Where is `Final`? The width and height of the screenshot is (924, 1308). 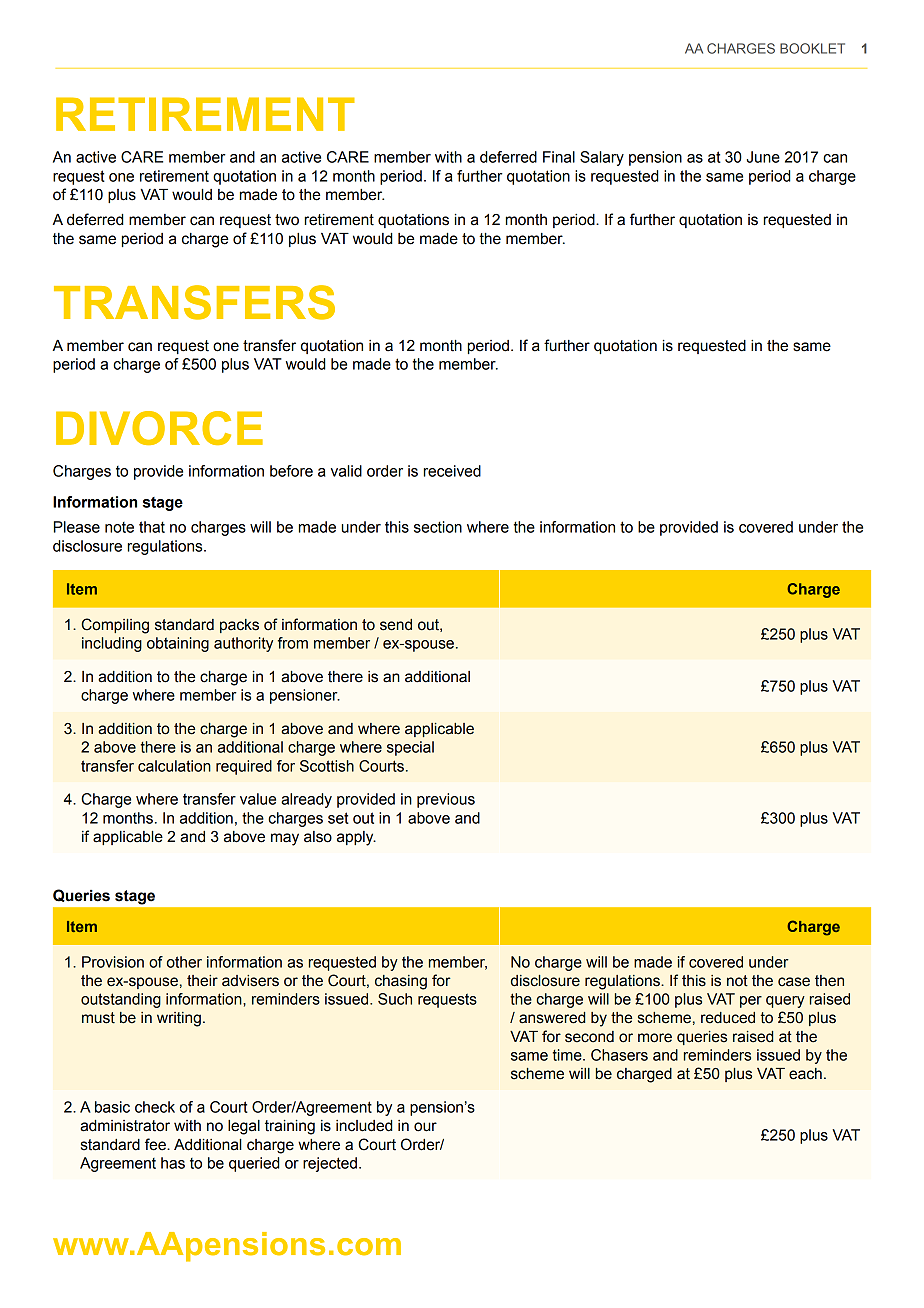
Final is located at coordinates (559, 157).
